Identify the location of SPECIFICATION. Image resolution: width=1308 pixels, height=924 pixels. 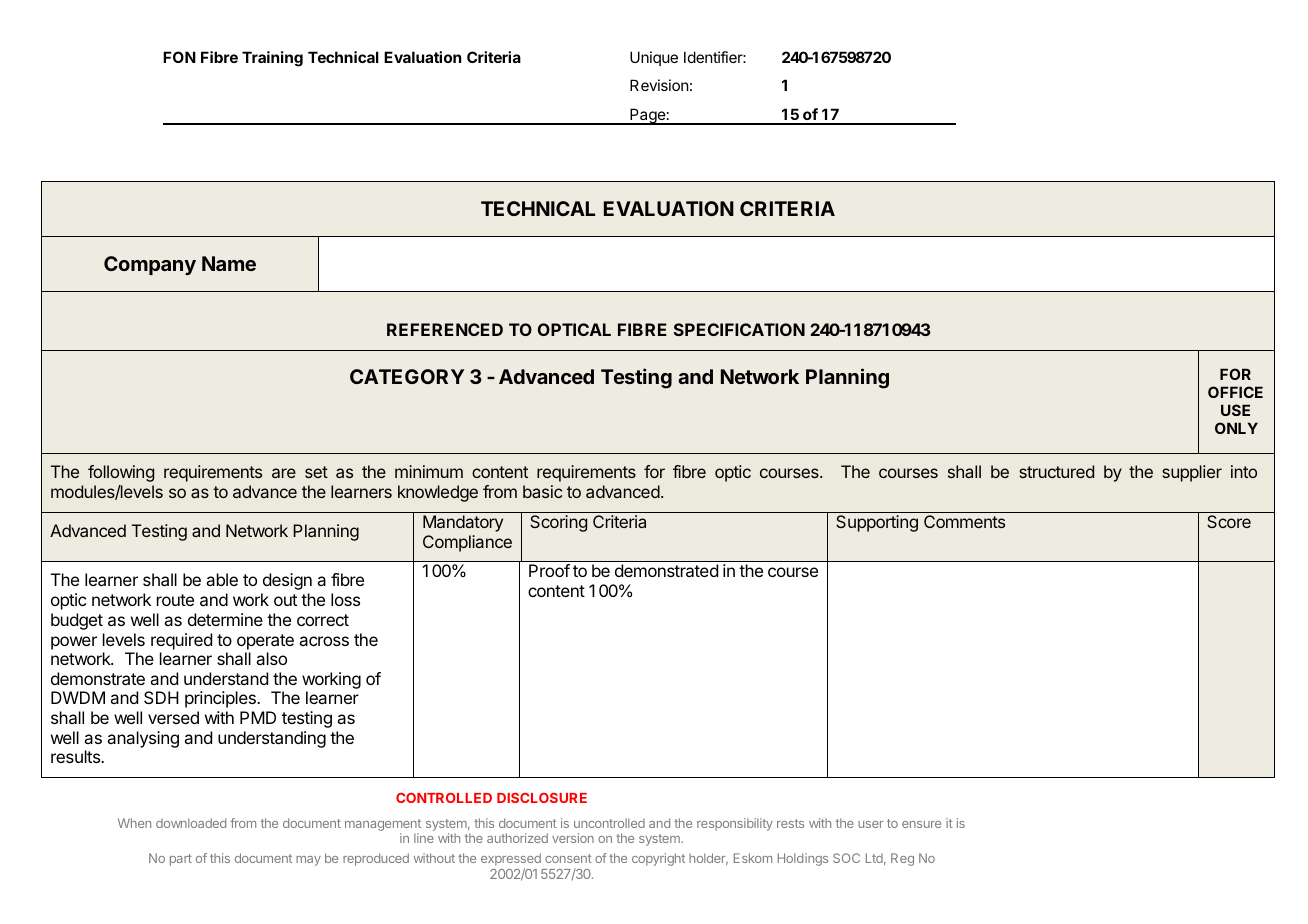
(739, 329).
